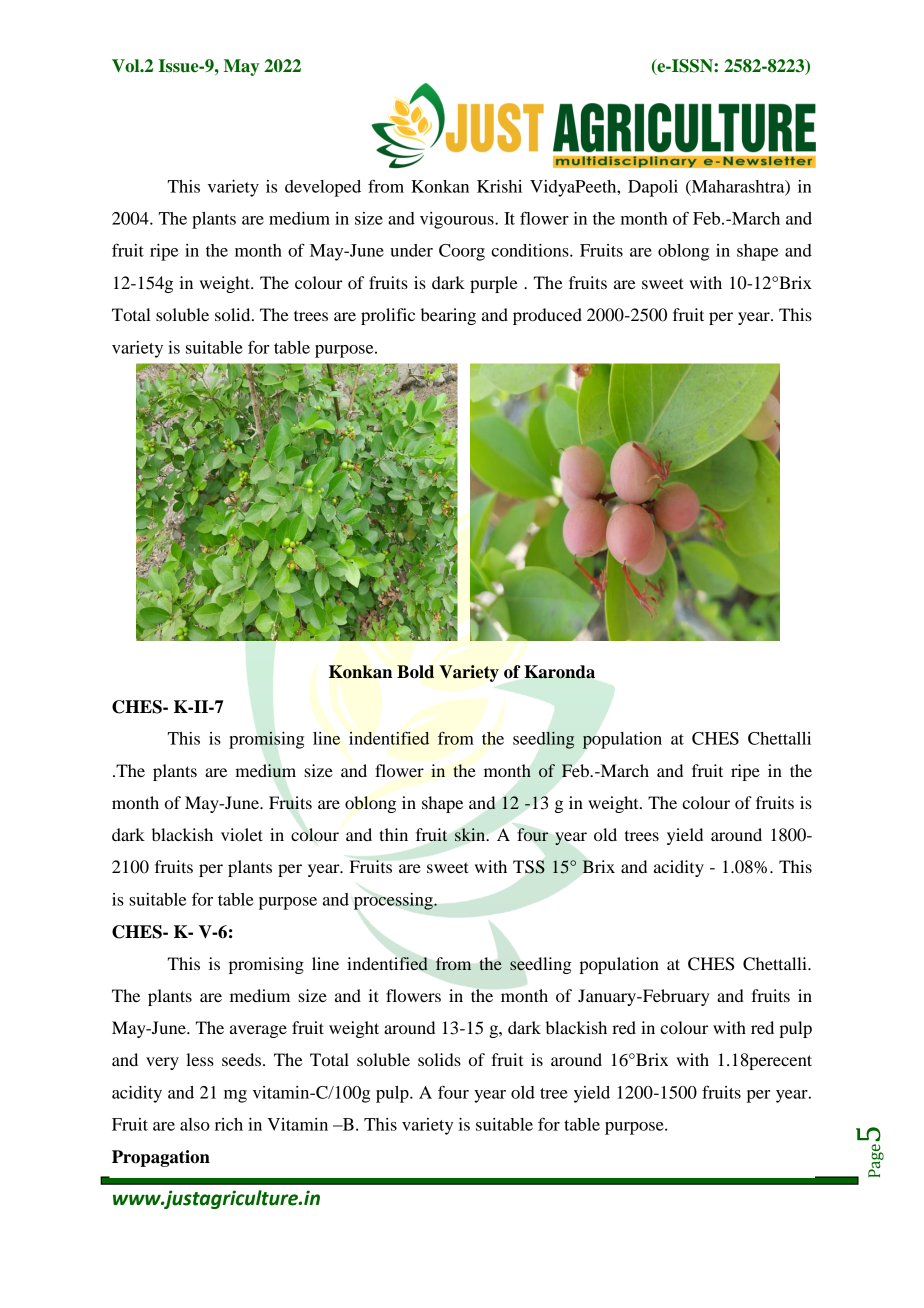 The image size is (924, 1308). Describe the element at coordinates (411, 250) in the screenshot. I see `under` at that location.
